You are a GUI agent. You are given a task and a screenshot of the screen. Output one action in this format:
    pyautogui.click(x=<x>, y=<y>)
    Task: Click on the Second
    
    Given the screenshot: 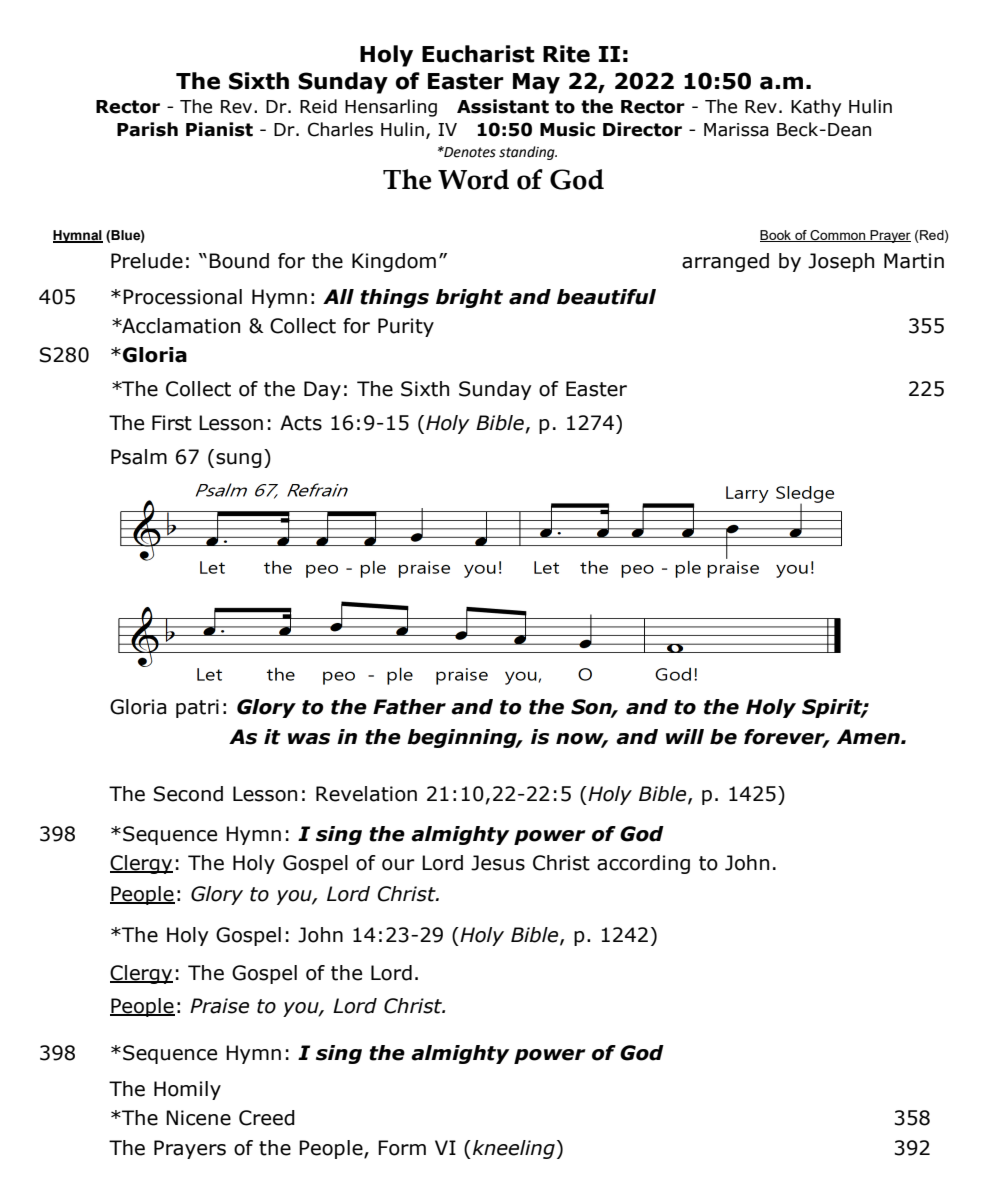 What is the action you would take?
    pyautogui.click(x=188, y=794)
